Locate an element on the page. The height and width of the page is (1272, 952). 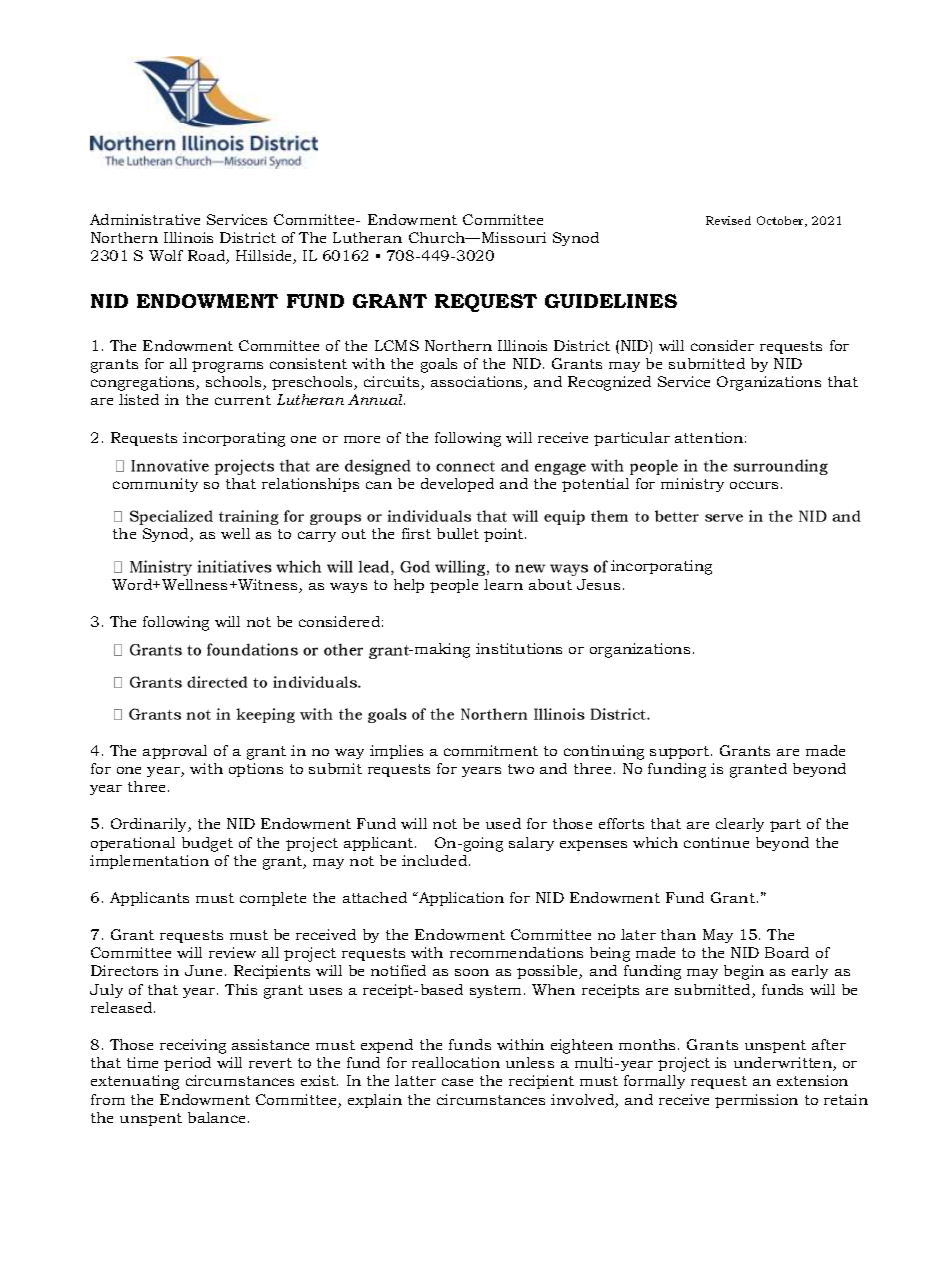
bullet is located at coordinates (458, 533).
